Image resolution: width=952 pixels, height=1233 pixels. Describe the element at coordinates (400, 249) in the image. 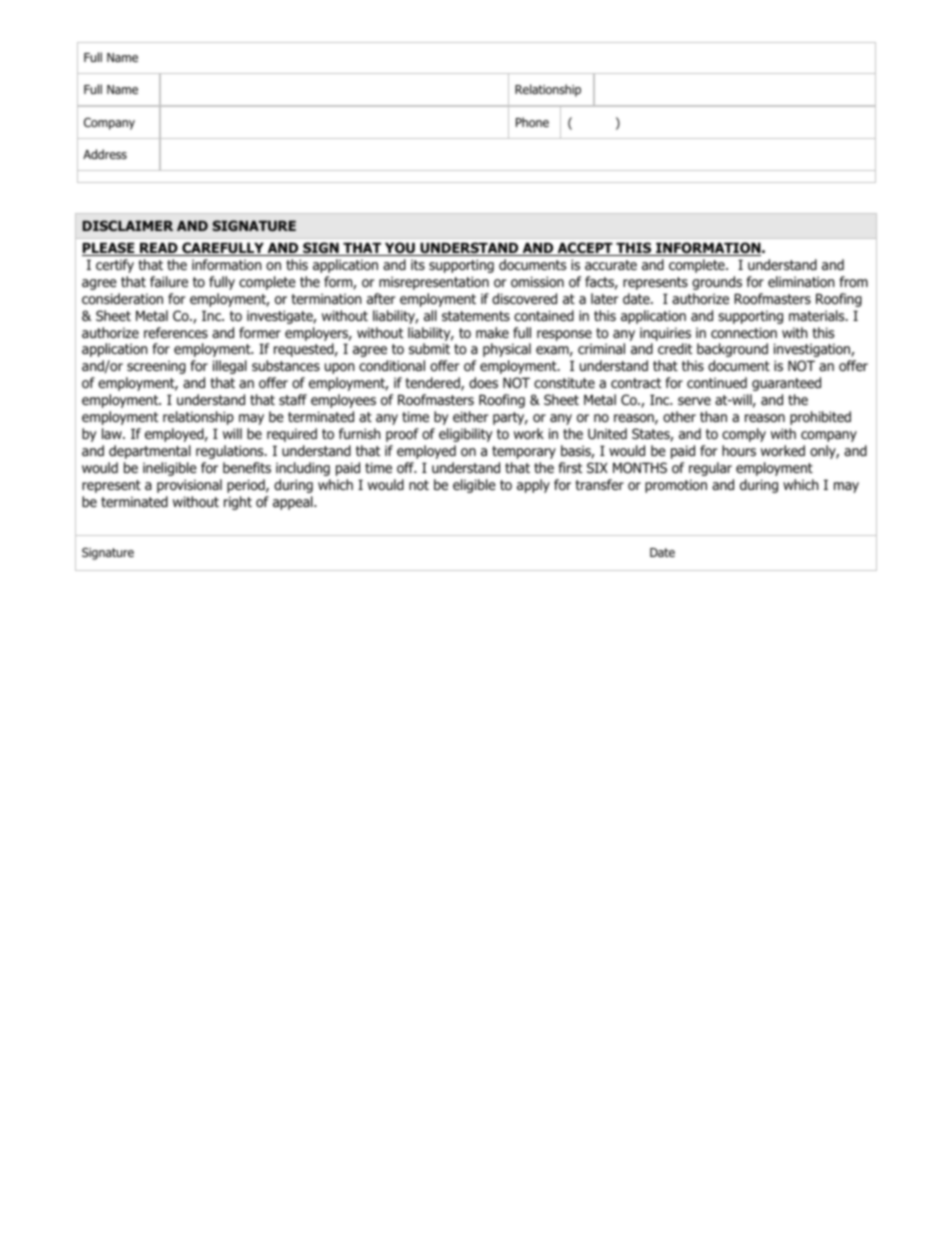

I see `YOU` at that location.
